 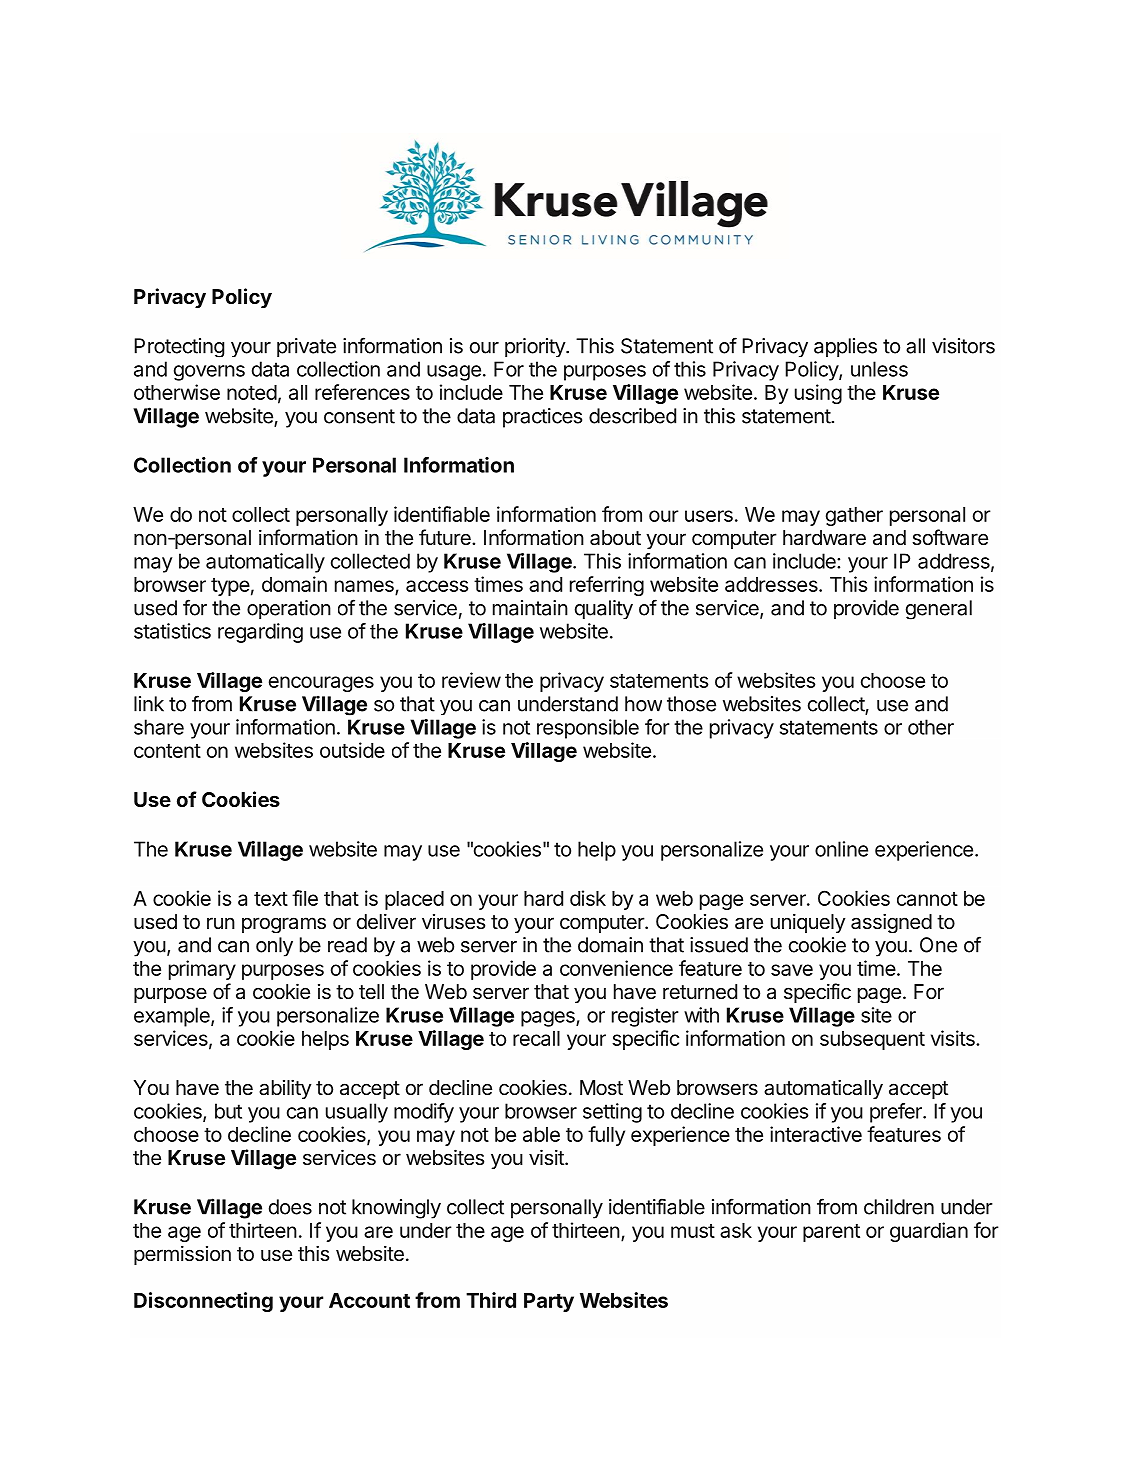 I want to click on type, so click(x=230, y=587).
